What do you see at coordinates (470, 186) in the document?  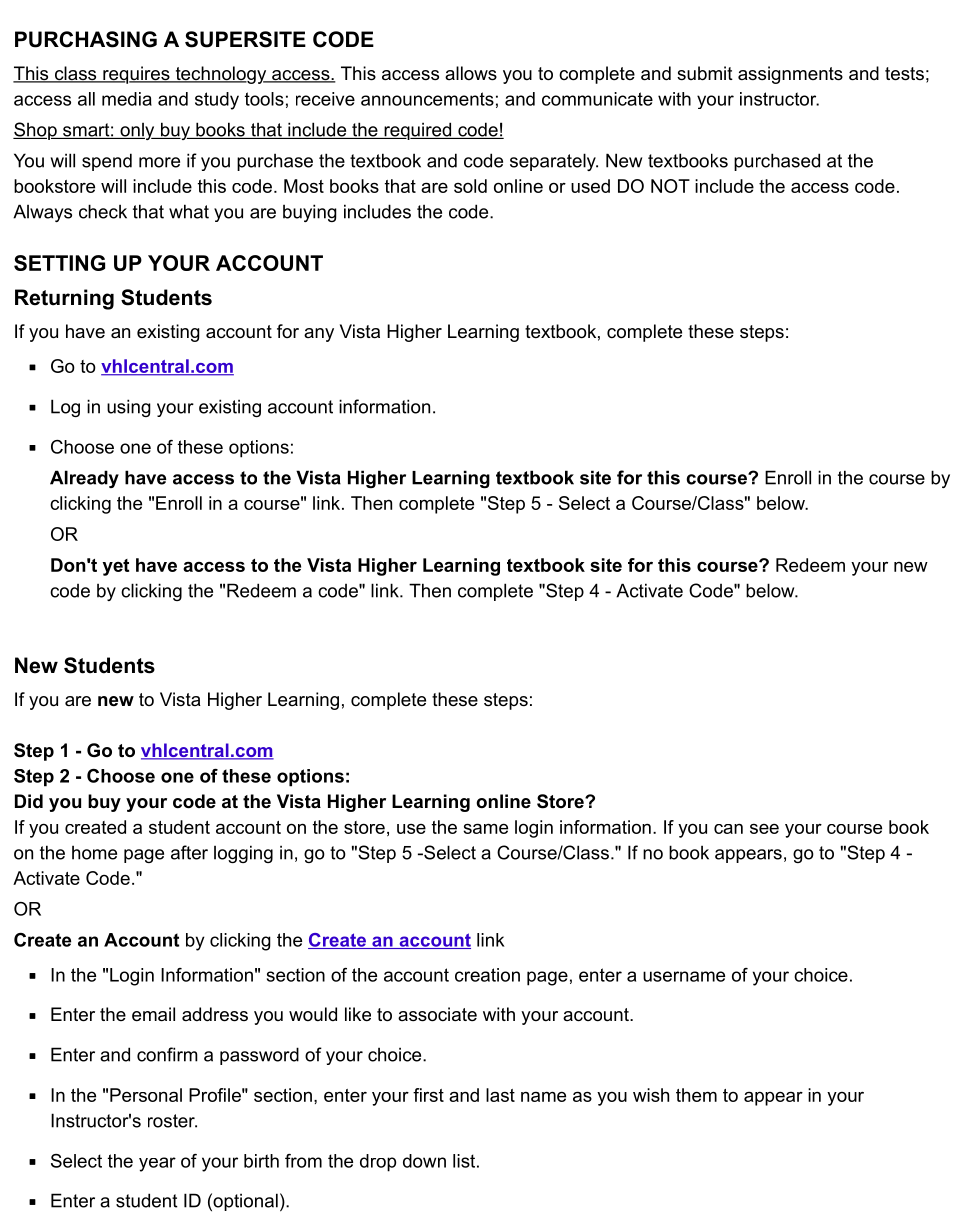 I see `sold` at bounding box center [470, 186].
